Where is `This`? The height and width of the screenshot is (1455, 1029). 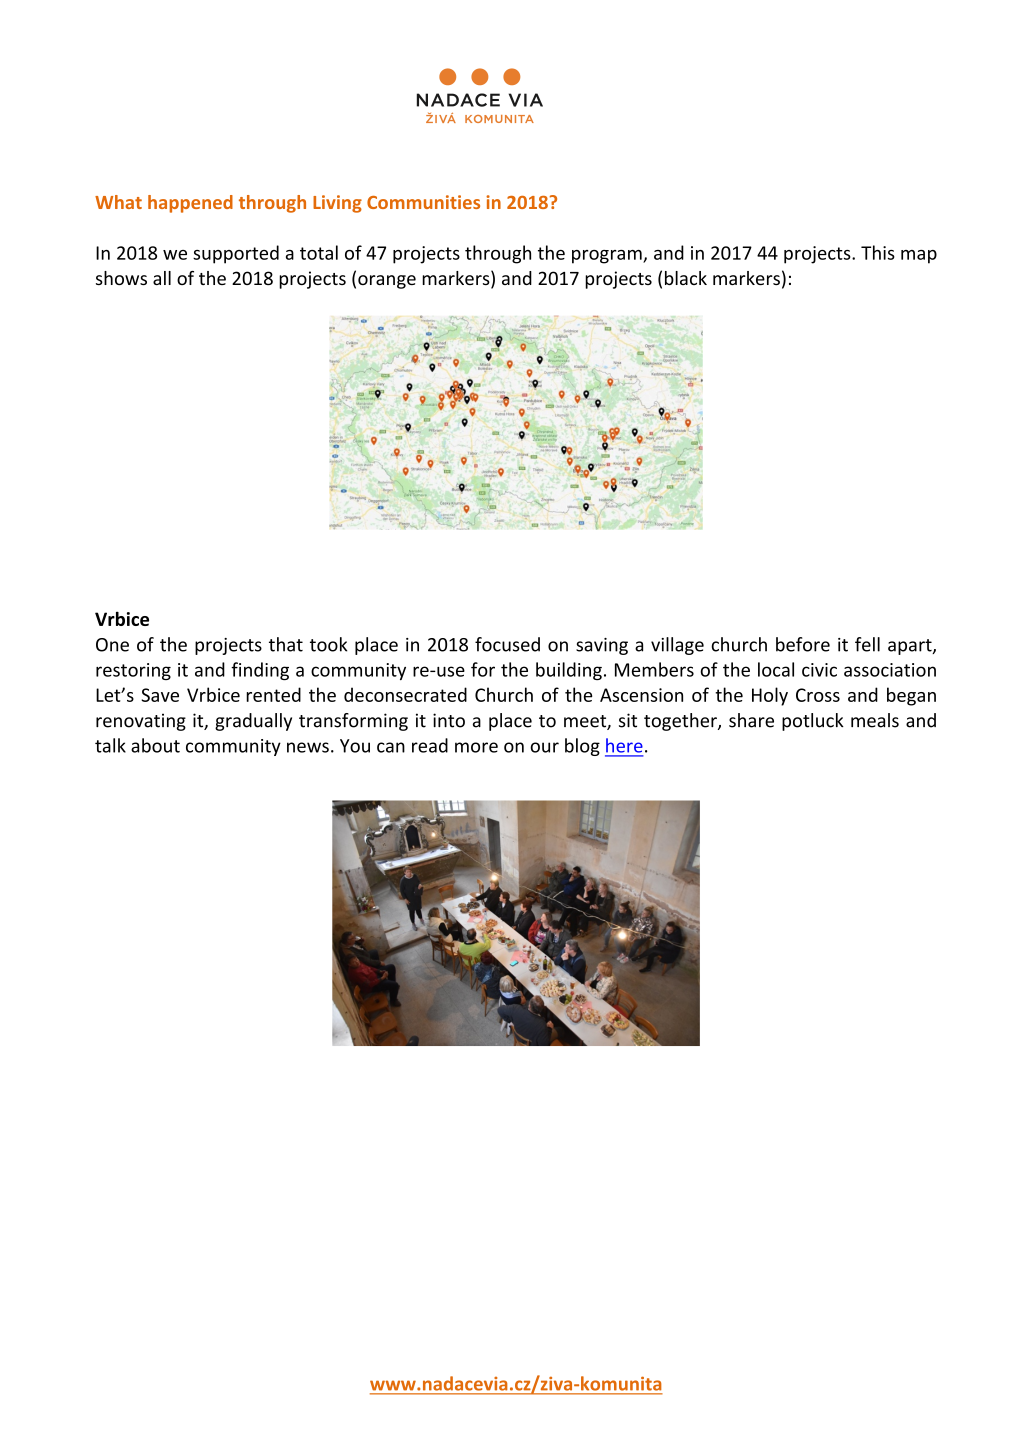
This is located at coordinates (878, 252).
